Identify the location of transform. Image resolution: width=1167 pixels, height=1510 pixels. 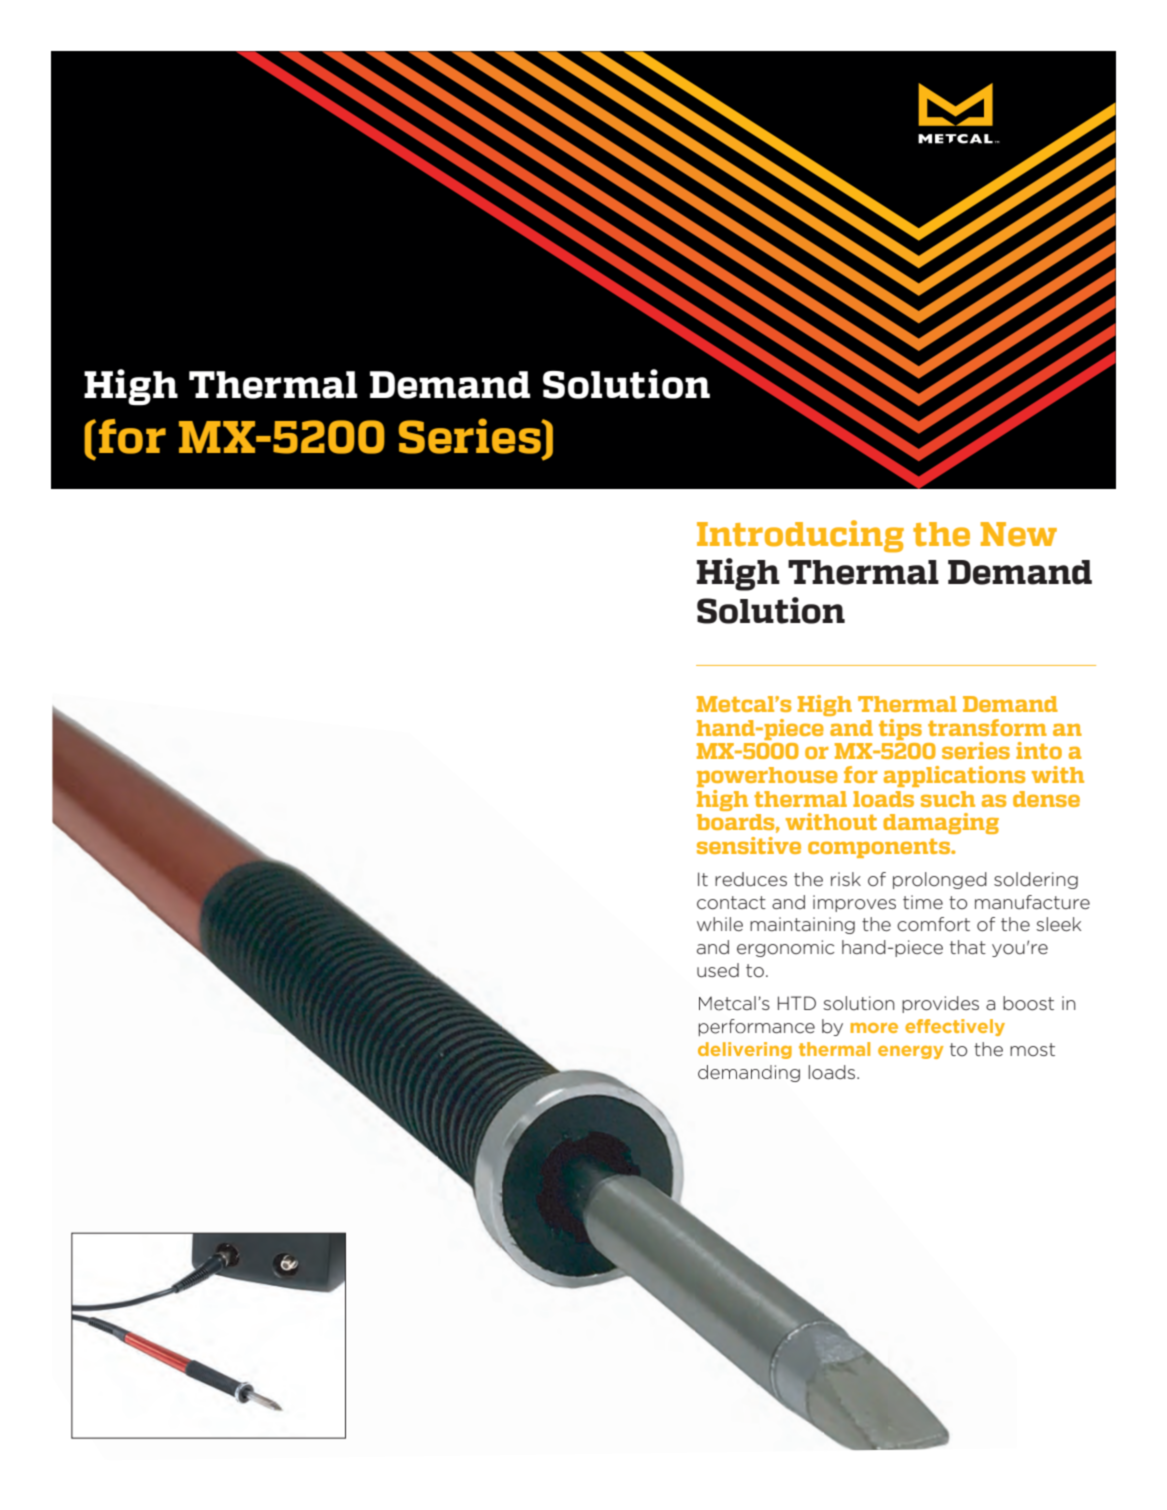
(987, 727).
